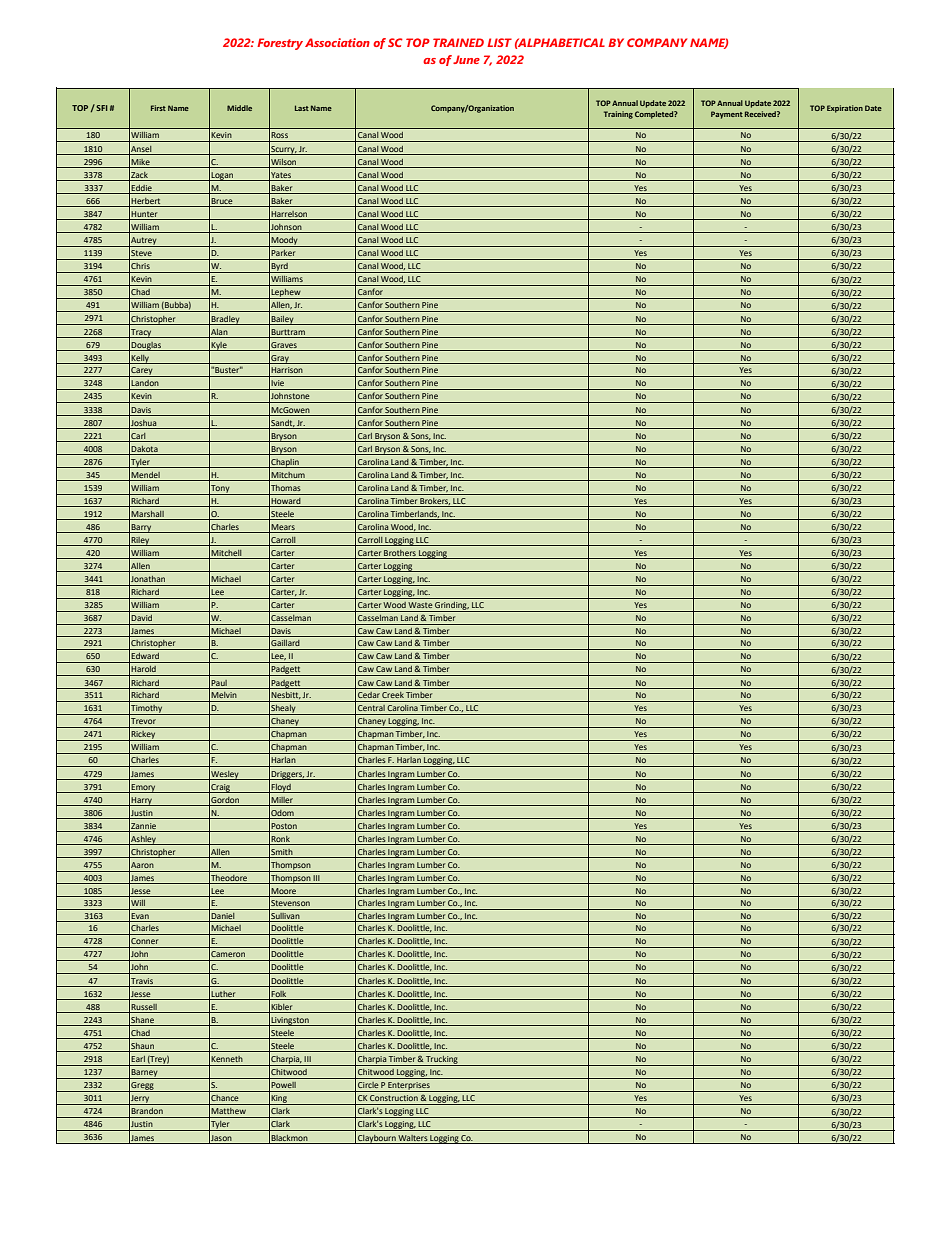  Describe the element at coordinates (141, 541) in the page. I see `Riley` at that location.
